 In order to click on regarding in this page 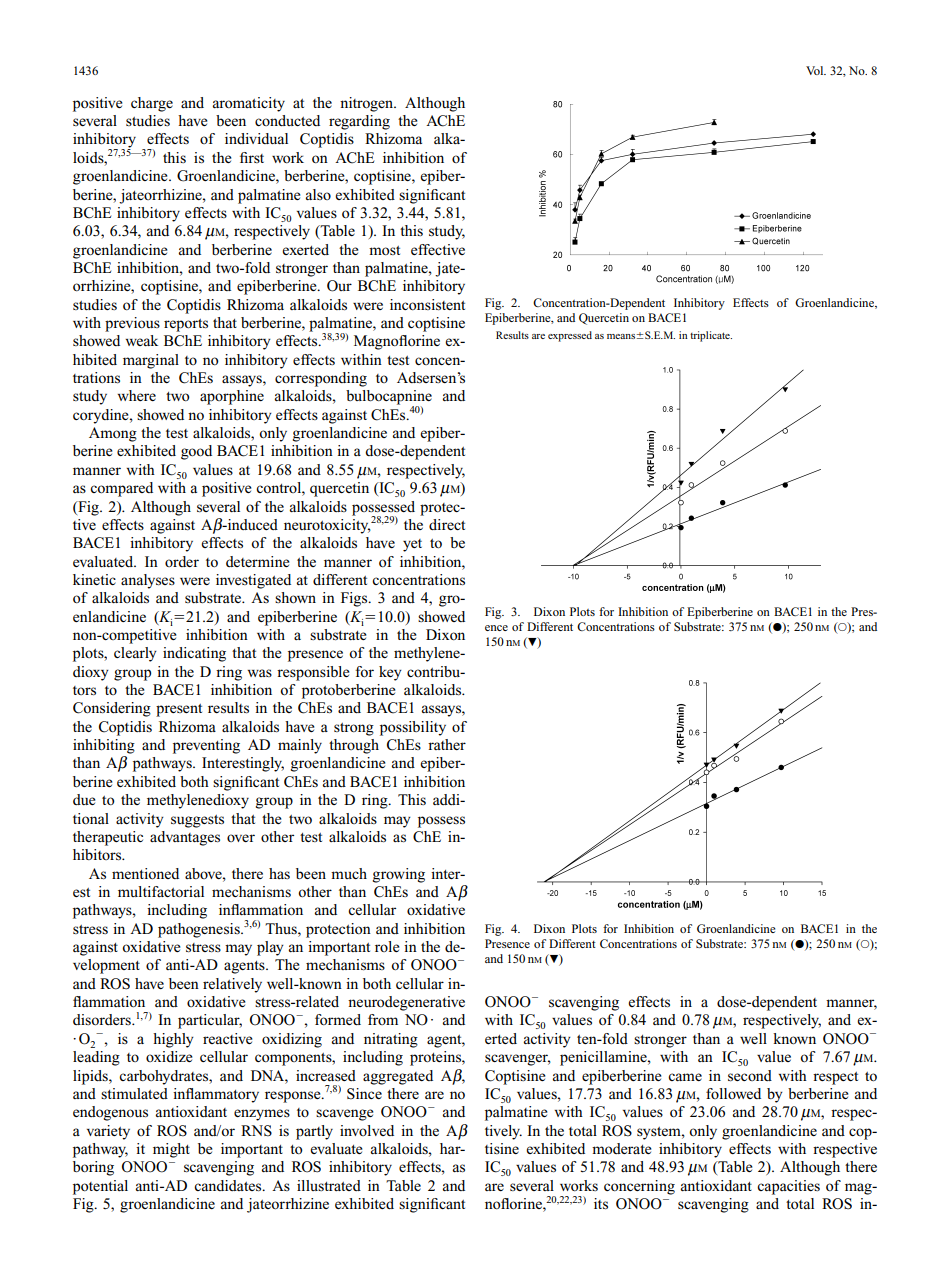, I will do `click(359, 122)`.
